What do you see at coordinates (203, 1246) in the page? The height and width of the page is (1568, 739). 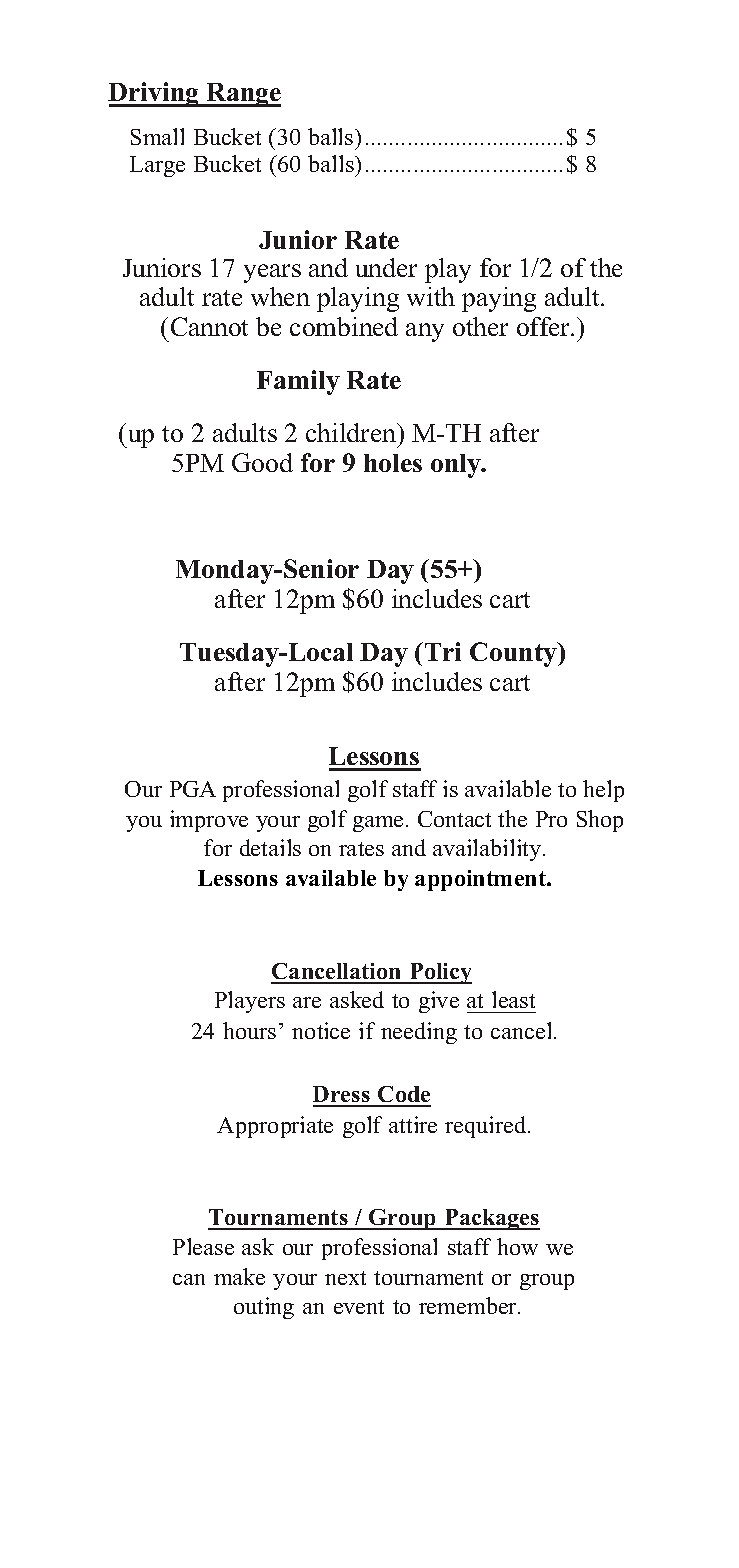 I see `Please` at bounding box center [203, 1246].
